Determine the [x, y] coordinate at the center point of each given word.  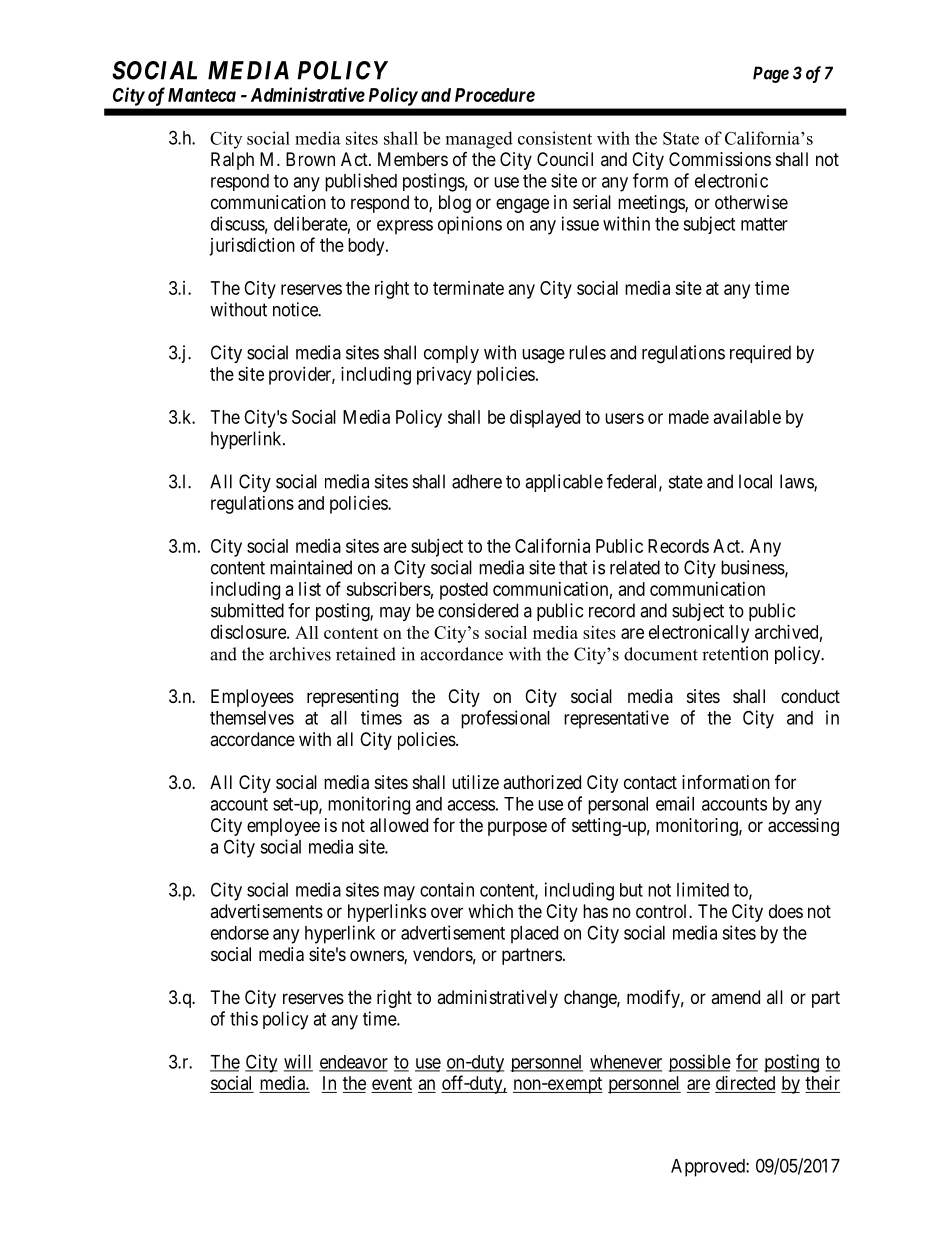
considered [478, 610]
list [310, 589]
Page [771, 74]
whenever [626, 1063]
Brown [310, 159]
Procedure [495, 95]
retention [735, 653]
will [298, 1062]
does [786, 911]
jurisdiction [252, 247]
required [760, 354]
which [490, 911]
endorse [240, 933]
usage [543, 356]
